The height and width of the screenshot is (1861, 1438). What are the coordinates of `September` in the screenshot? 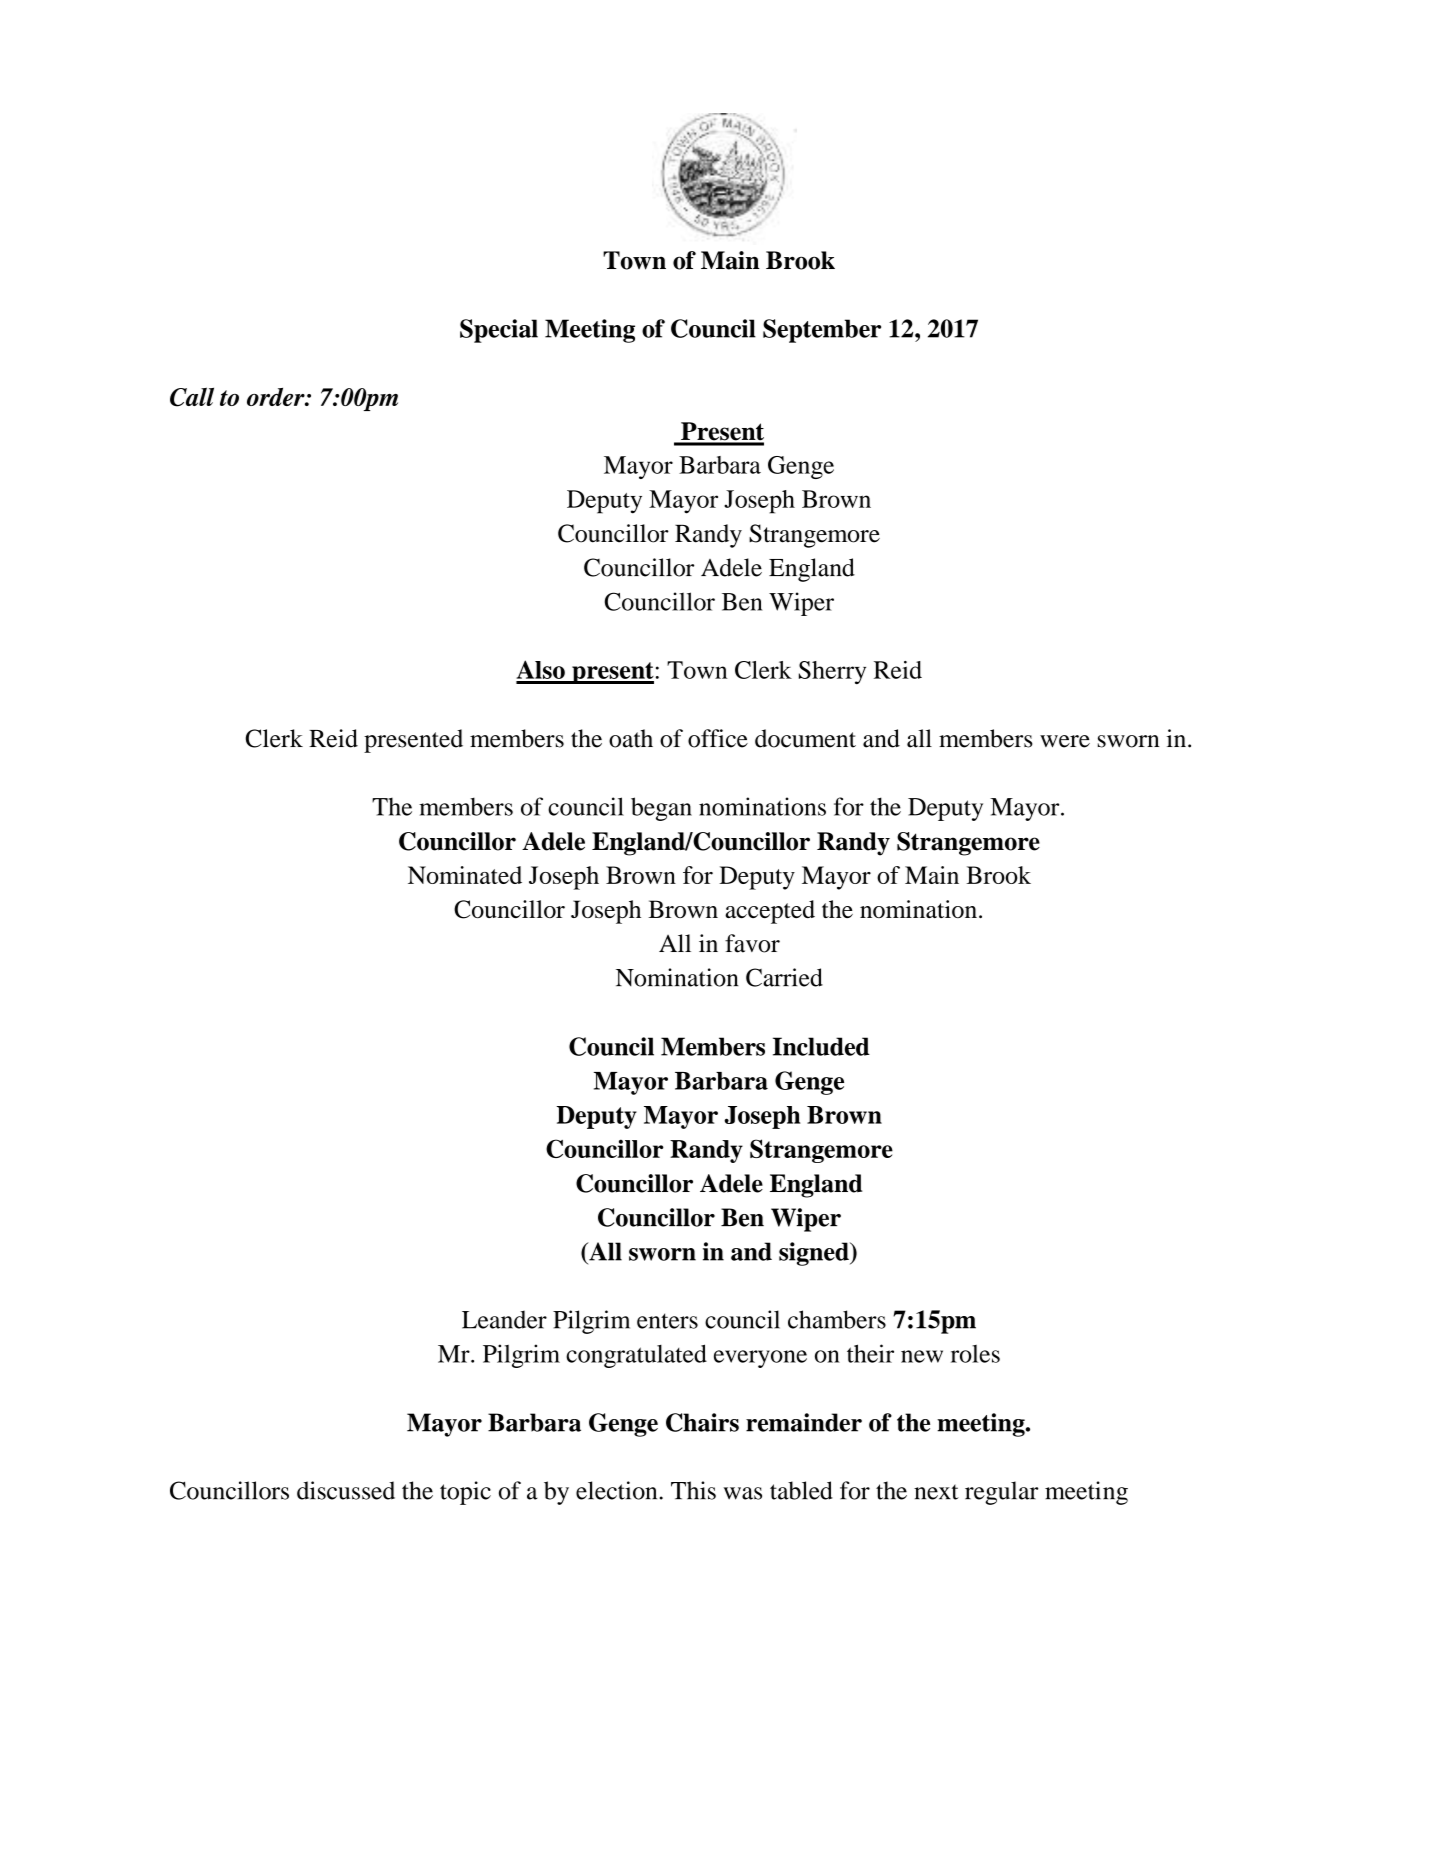 It's located at (822, 331).
